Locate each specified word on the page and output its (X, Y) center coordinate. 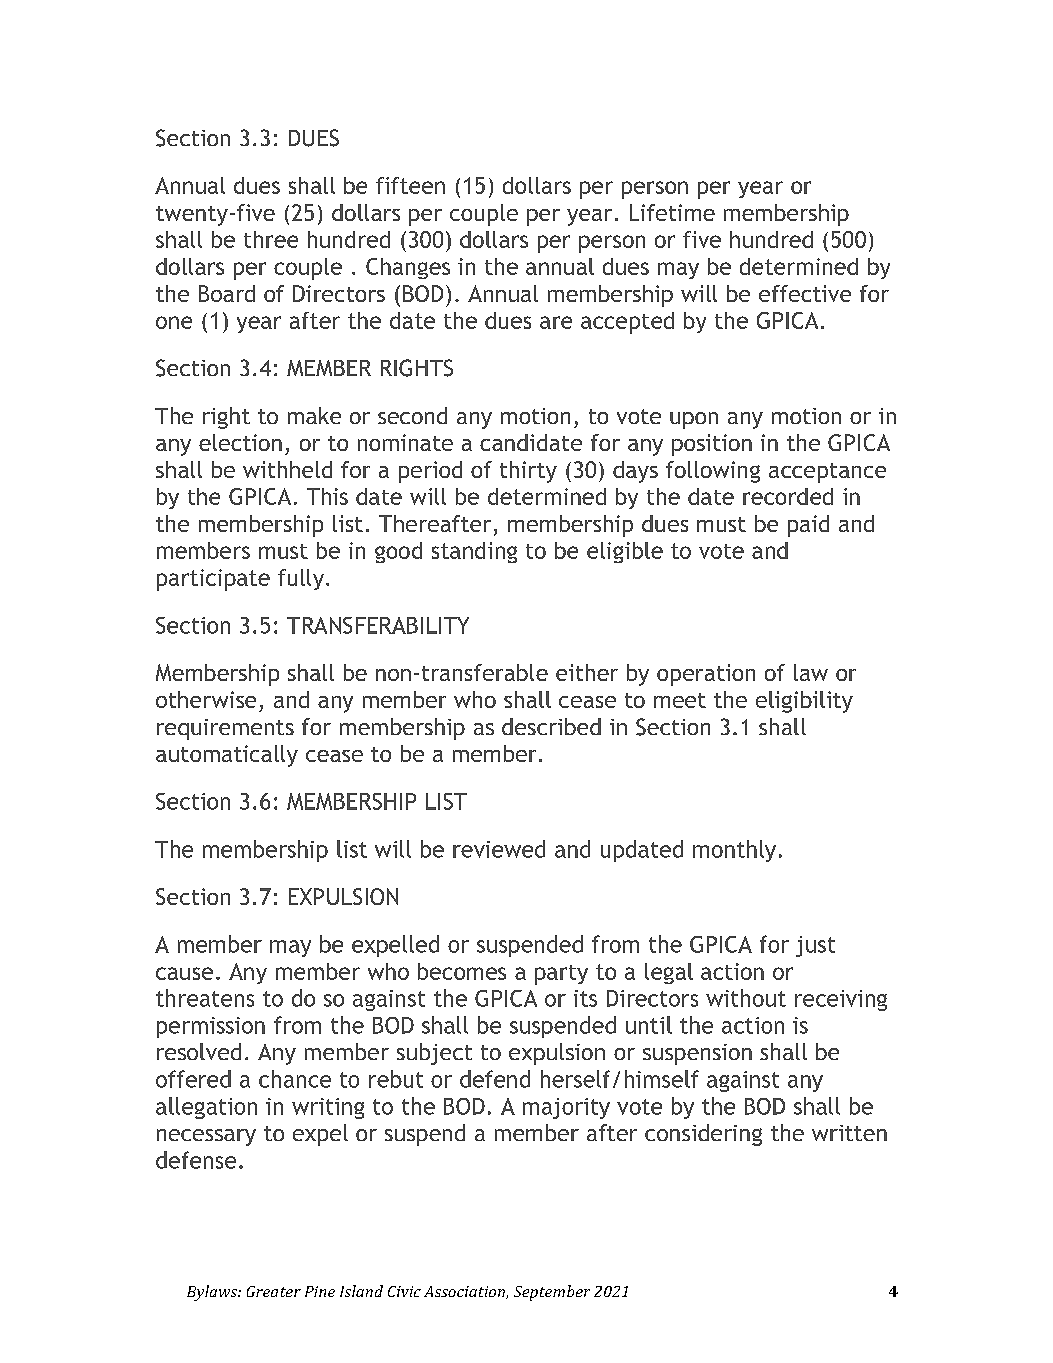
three (271, 239)
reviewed (499, 849)
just (815, 946)
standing (474, 552)
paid (808, 526)
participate (213, 580)
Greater (274, 1291)
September (552, 1293)
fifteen (410, 185)
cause (184, 973)
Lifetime (672, 212)
